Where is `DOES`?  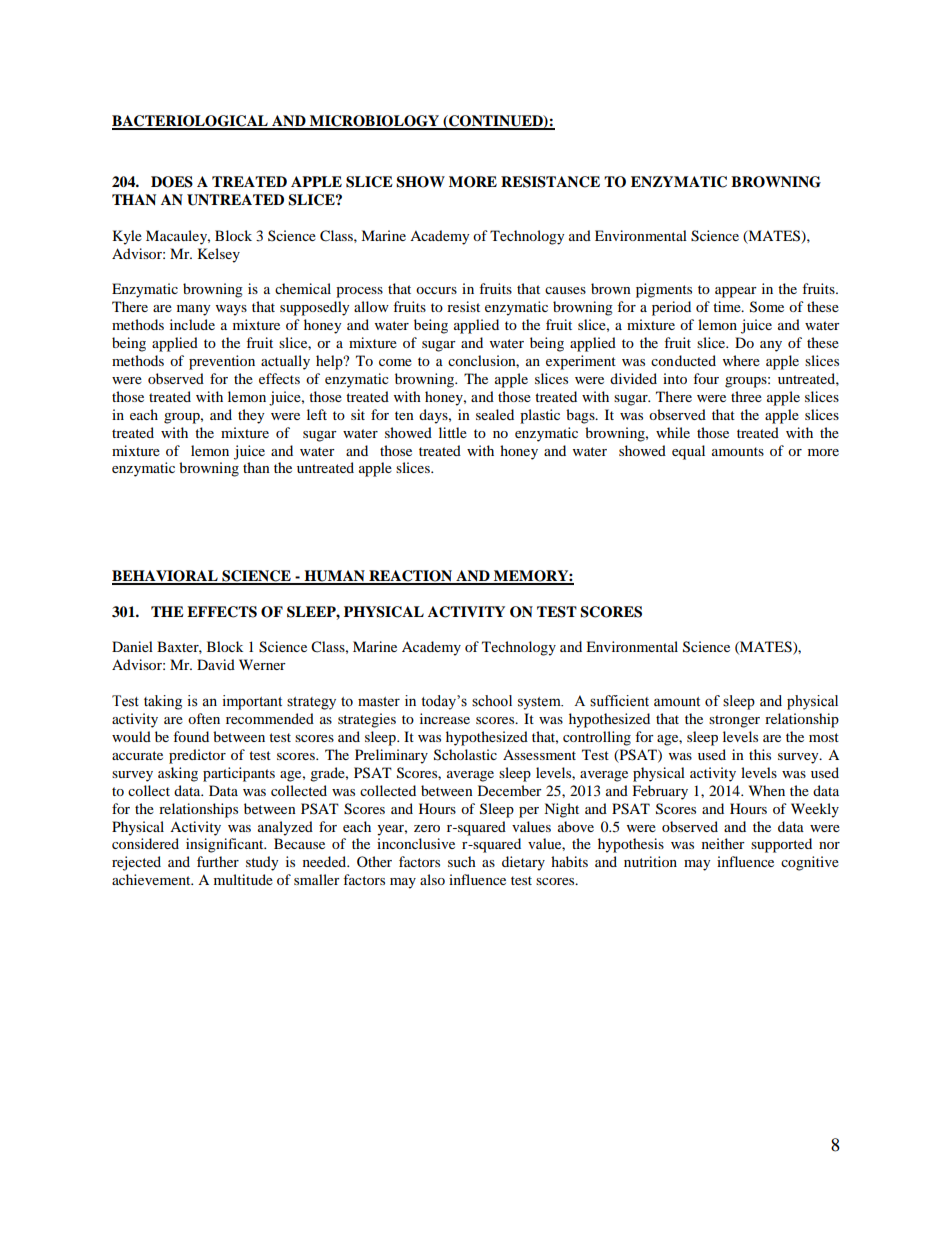
DOES is located at coordinates (172, 182).
